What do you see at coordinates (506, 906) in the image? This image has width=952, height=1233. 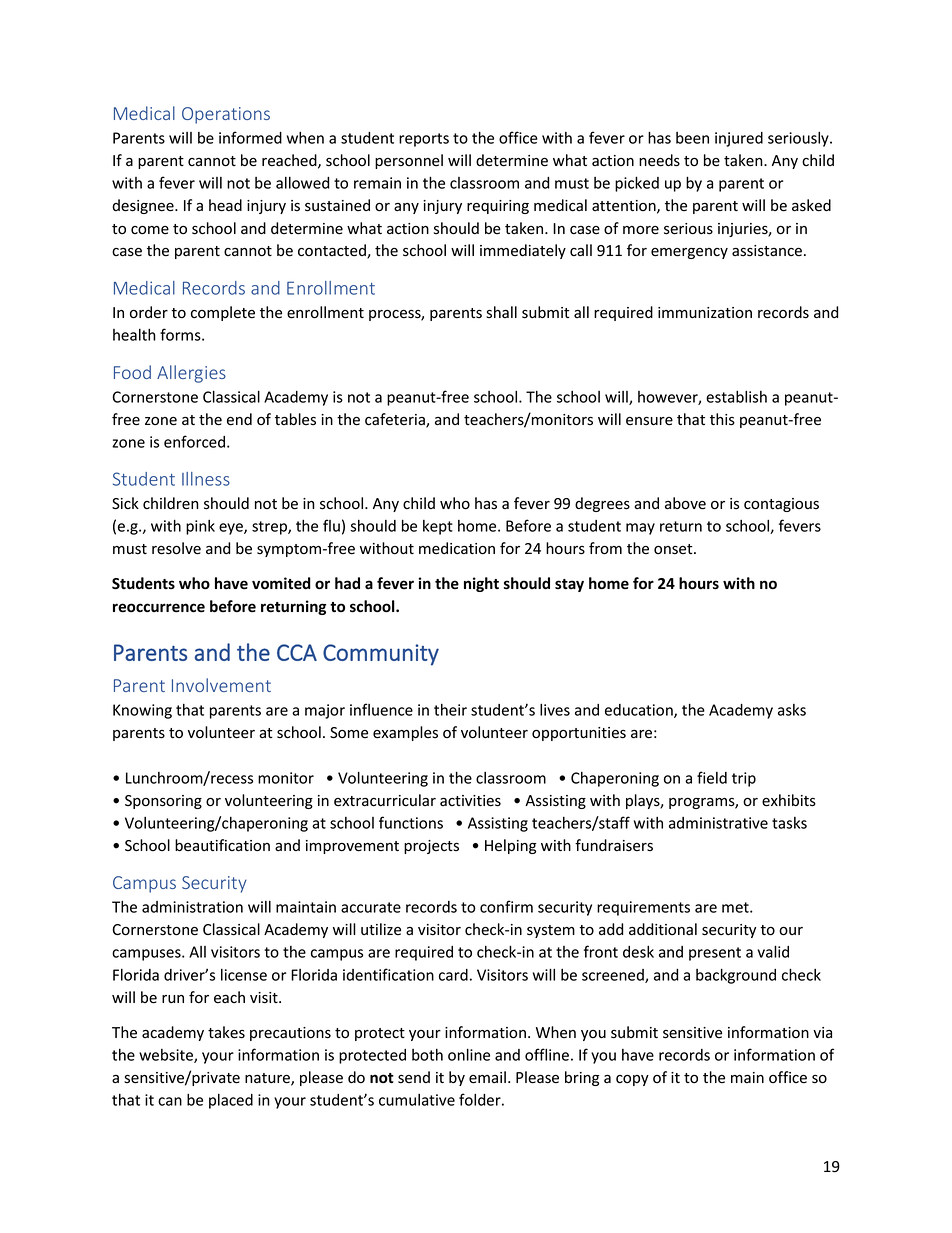 I see `confirm` at bounding box center [506, 906].
